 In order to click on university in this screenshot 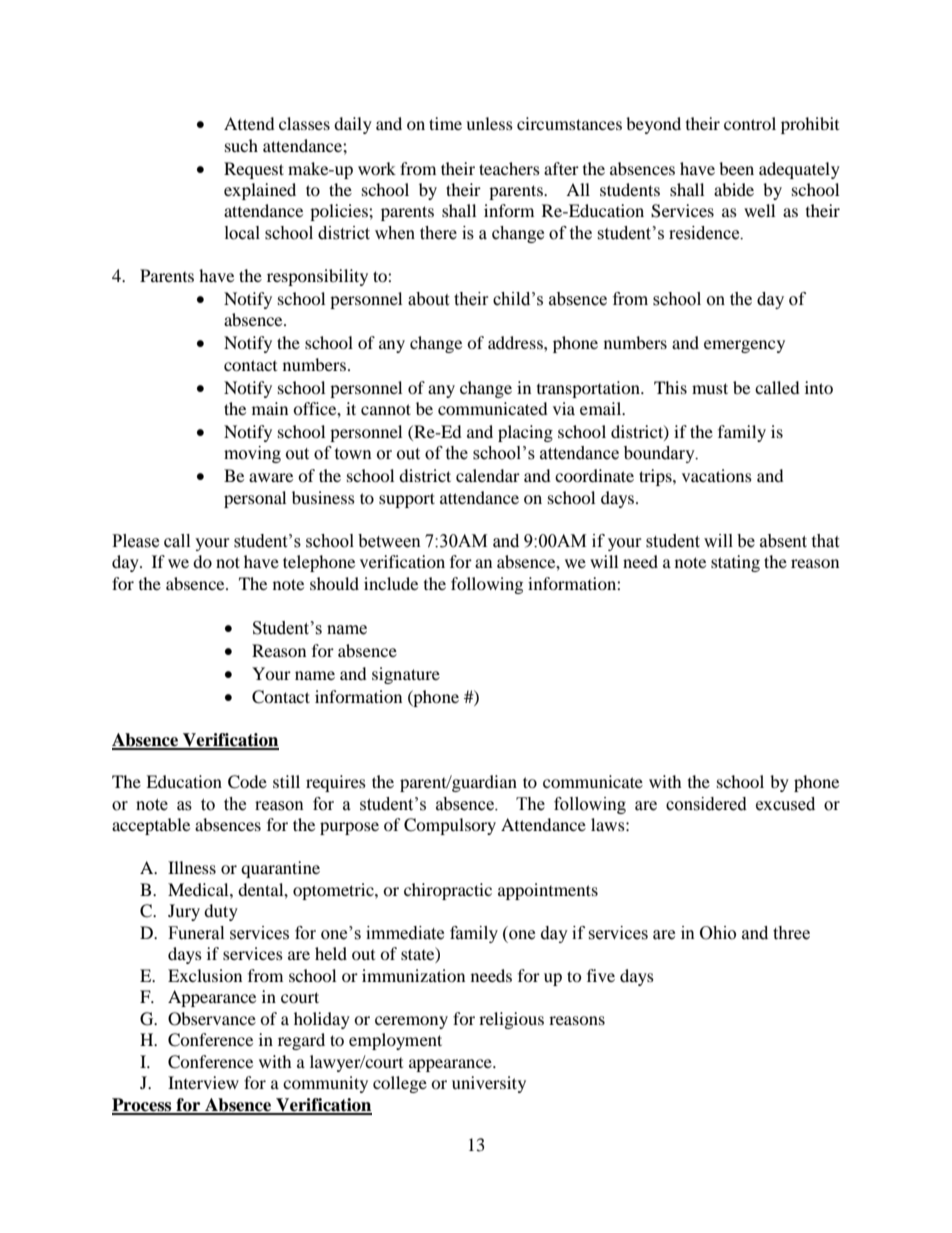, I will do `click(489, 1084)`.
